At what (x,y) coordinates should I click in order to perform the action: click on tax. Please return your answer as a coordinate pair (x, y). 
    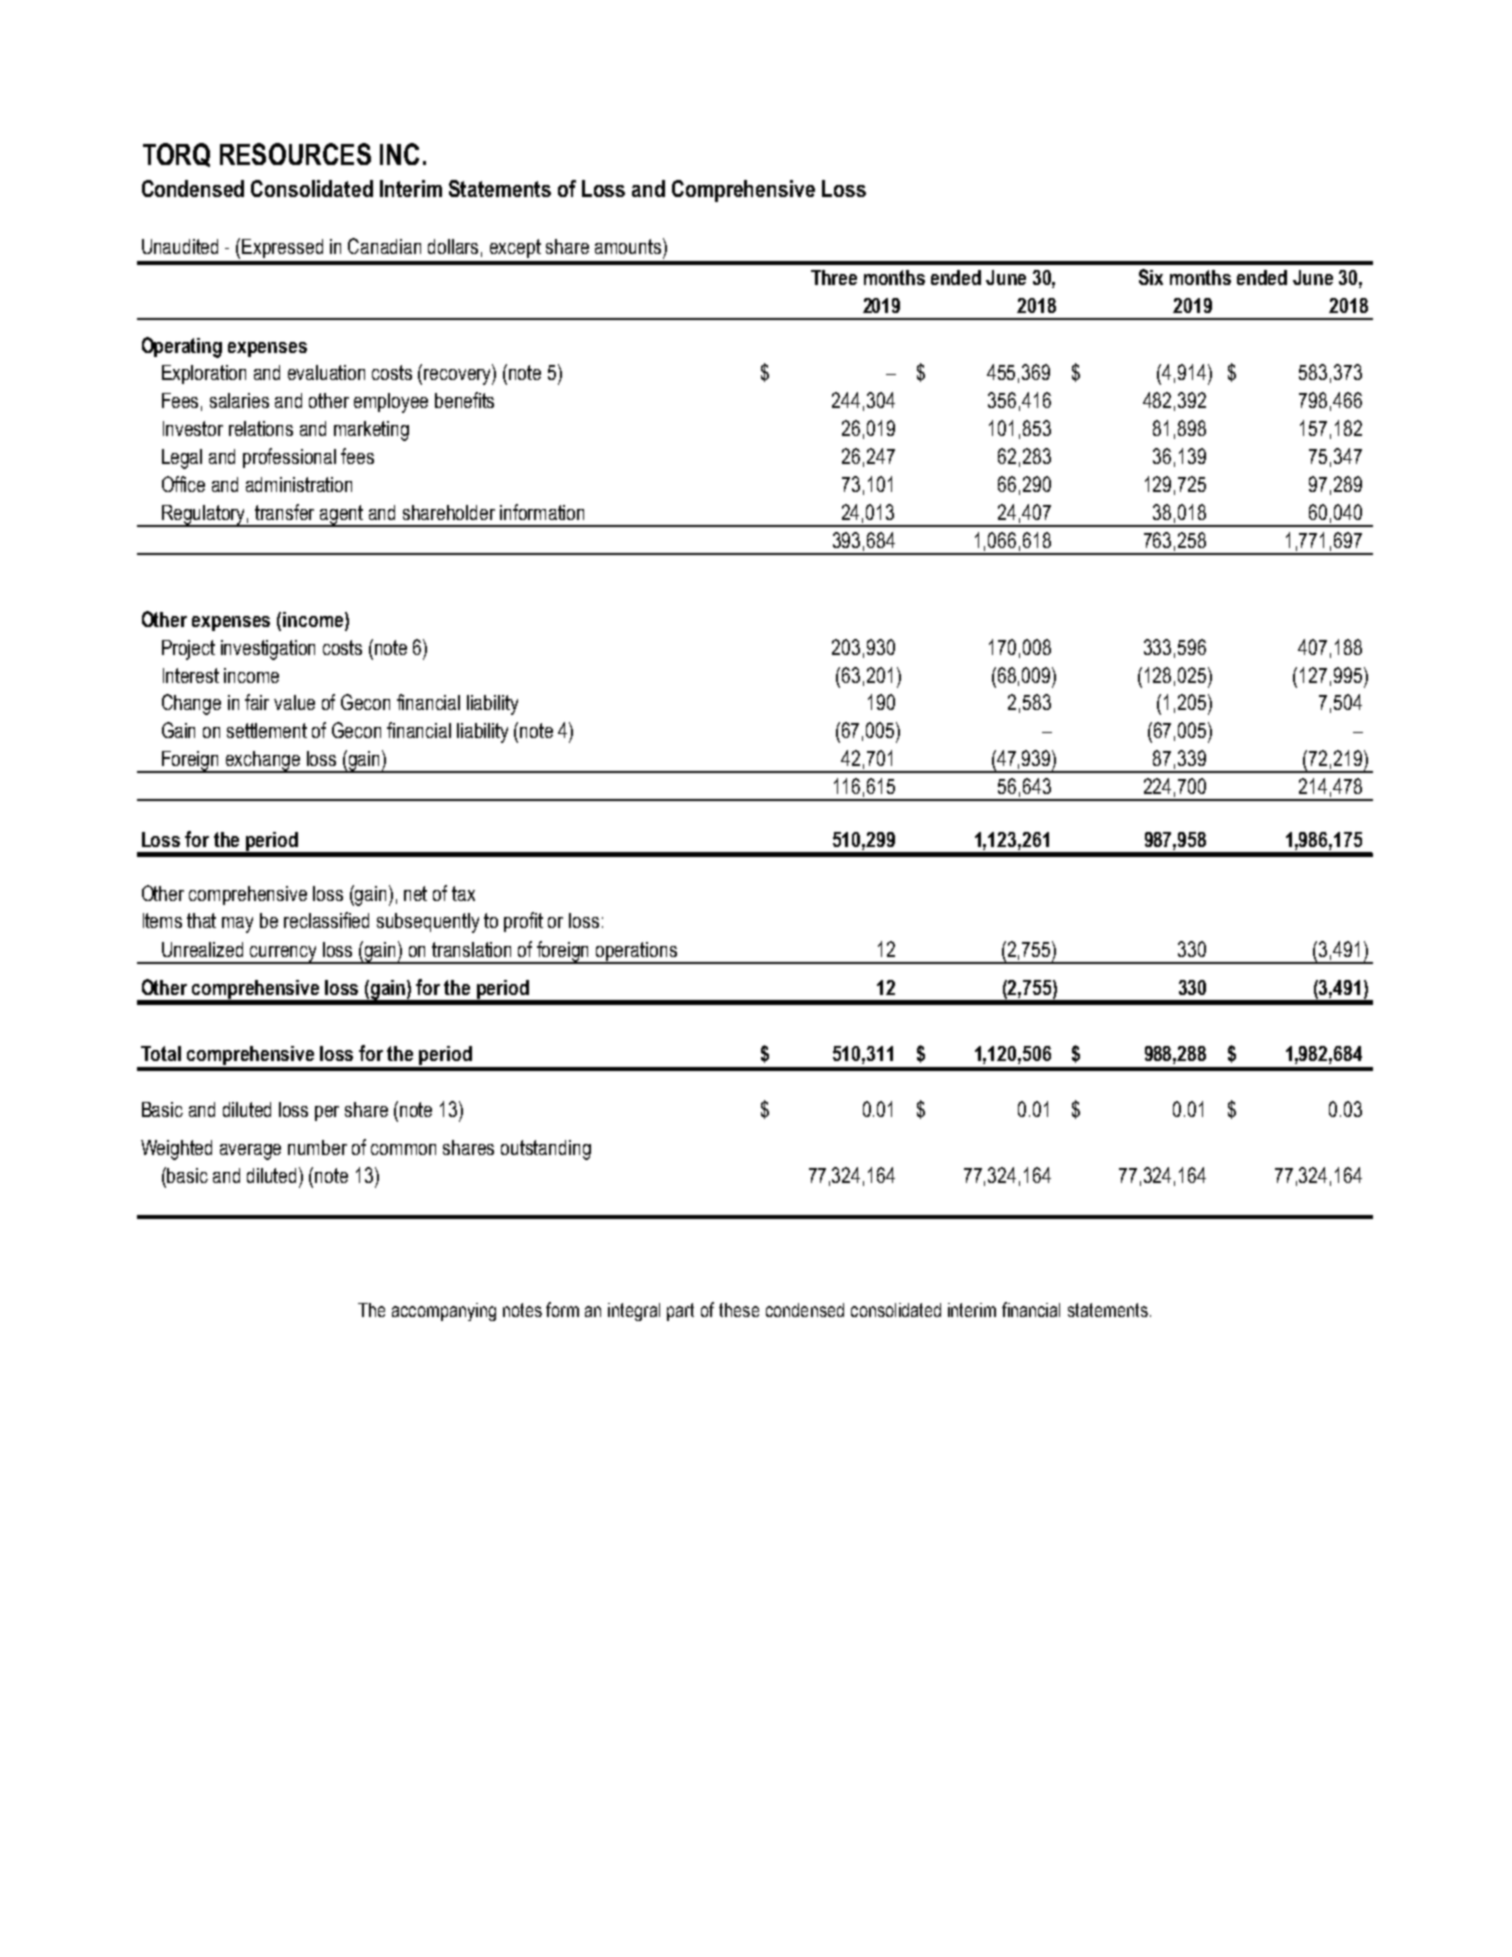
    Looking at the image, I should click on (463, 893).
